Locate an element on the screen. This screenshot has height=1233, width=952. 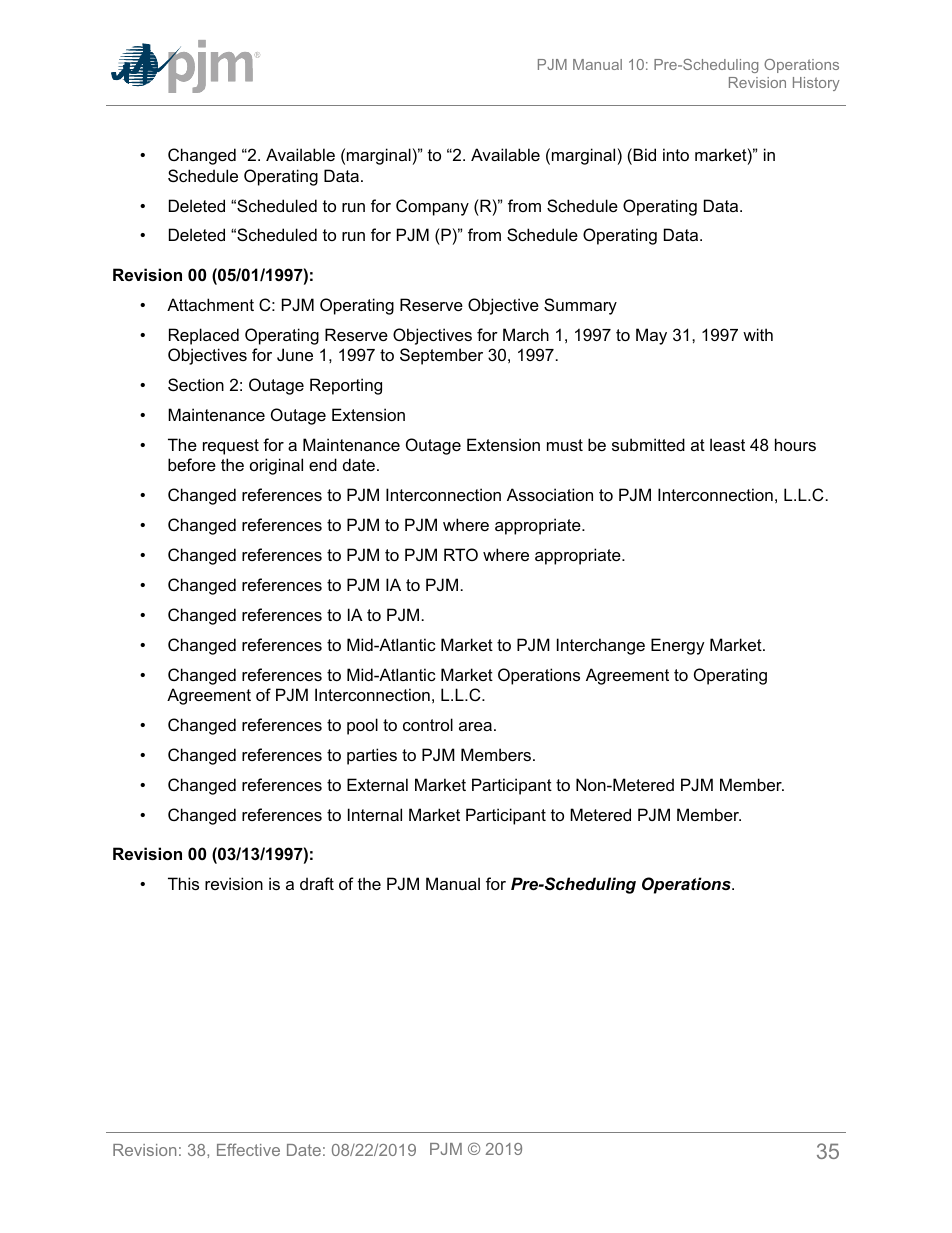
Effective is located at coordinates (248, 1149).
